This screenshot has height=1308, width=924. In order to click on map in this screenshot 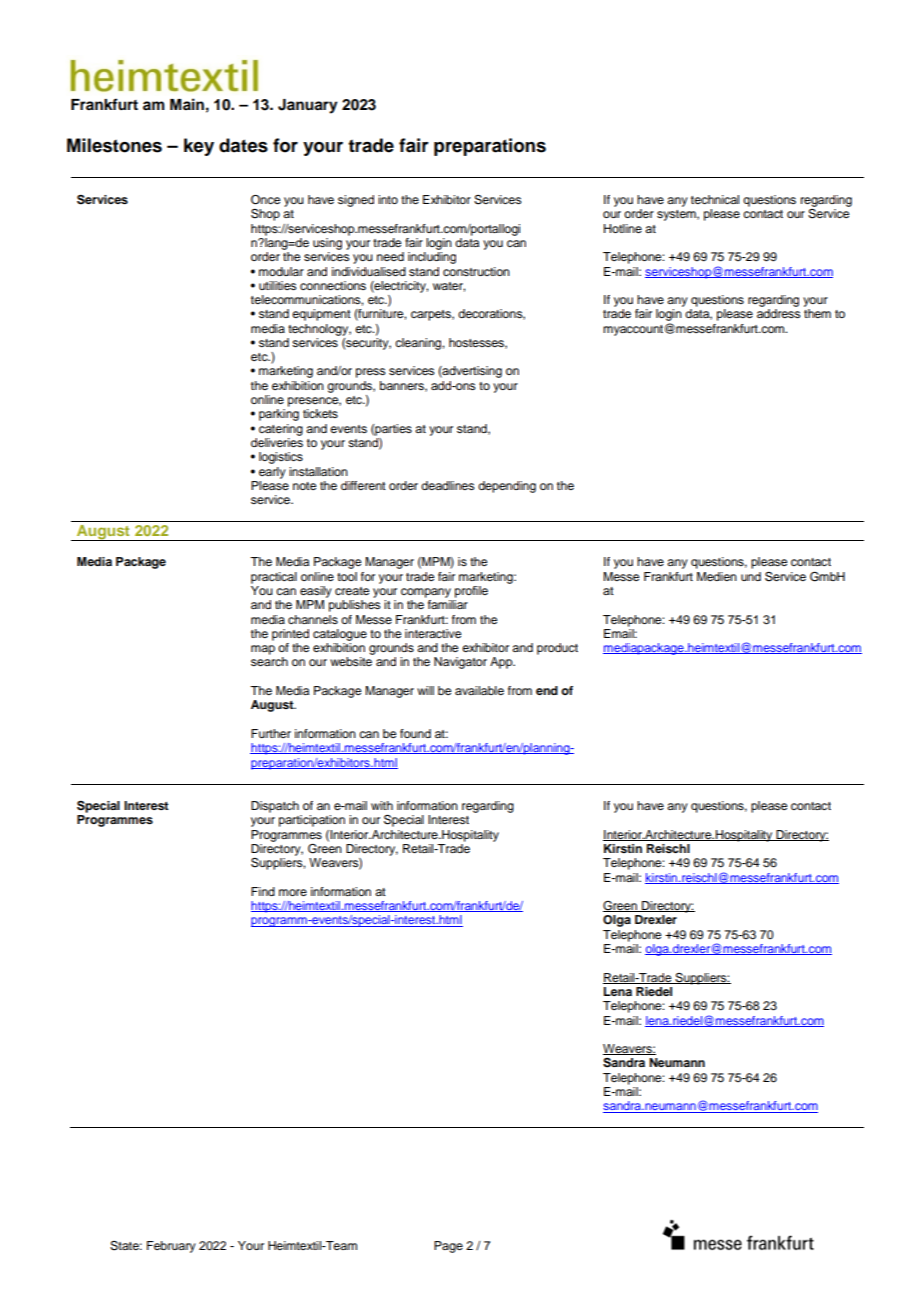, I will do `click(263, 650)`.
